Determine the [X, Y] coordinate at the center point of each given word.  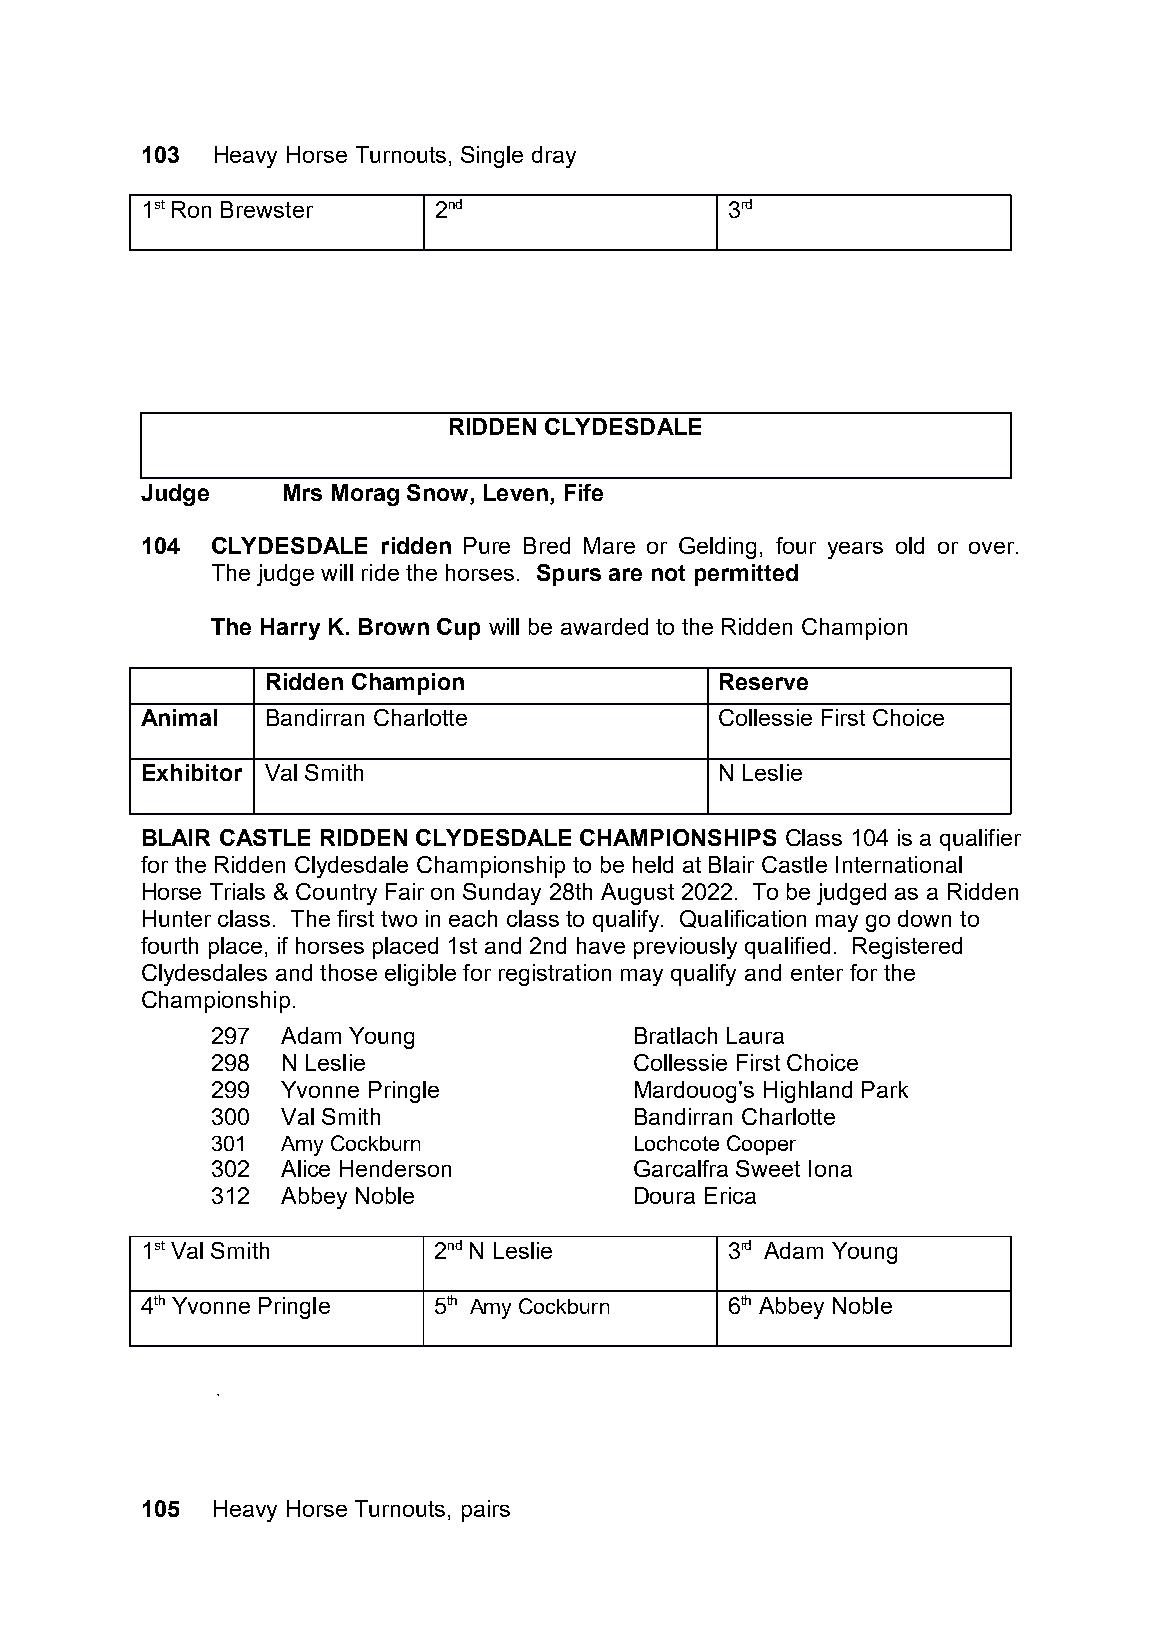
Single [492, 157]
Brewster [267, 209]
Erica [730, 1195]
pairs [486, 1511]
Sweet [768, 1168]
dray [554, 157]
